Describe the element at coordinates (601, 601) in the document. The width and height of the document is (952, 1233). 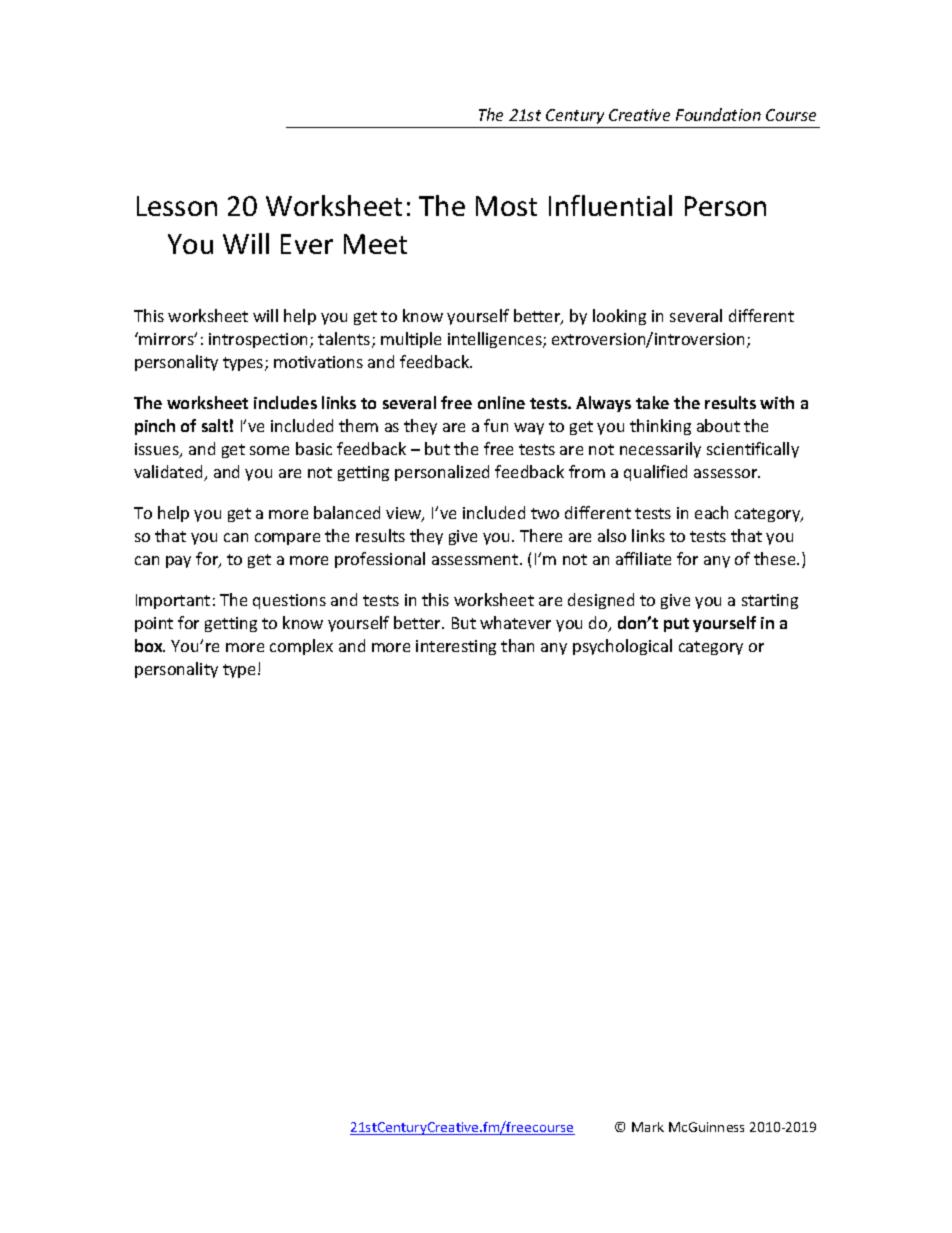
I see `designed` at that location.
